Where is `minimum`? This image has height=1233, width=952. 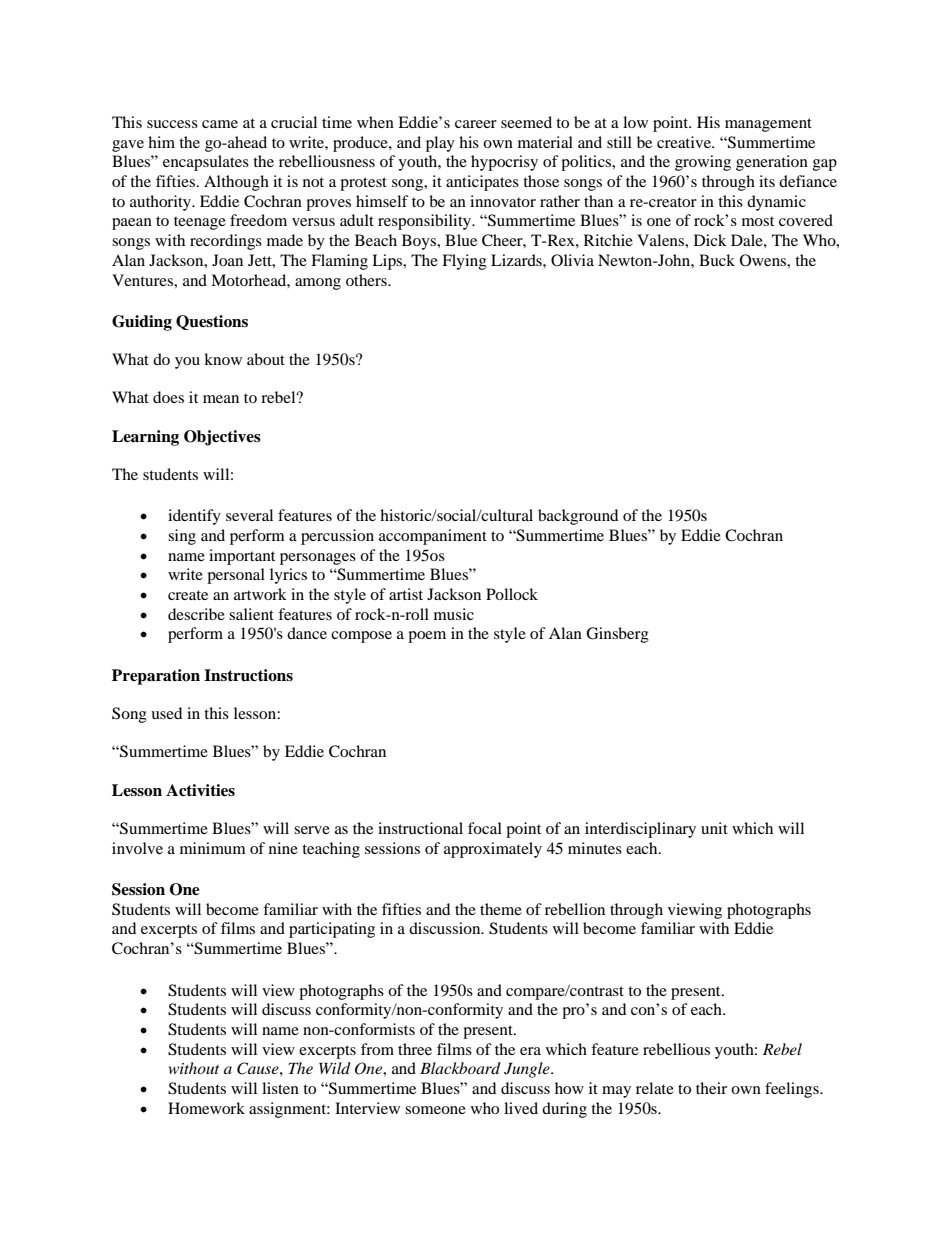
minimum is located at coordinates (213, 848).
